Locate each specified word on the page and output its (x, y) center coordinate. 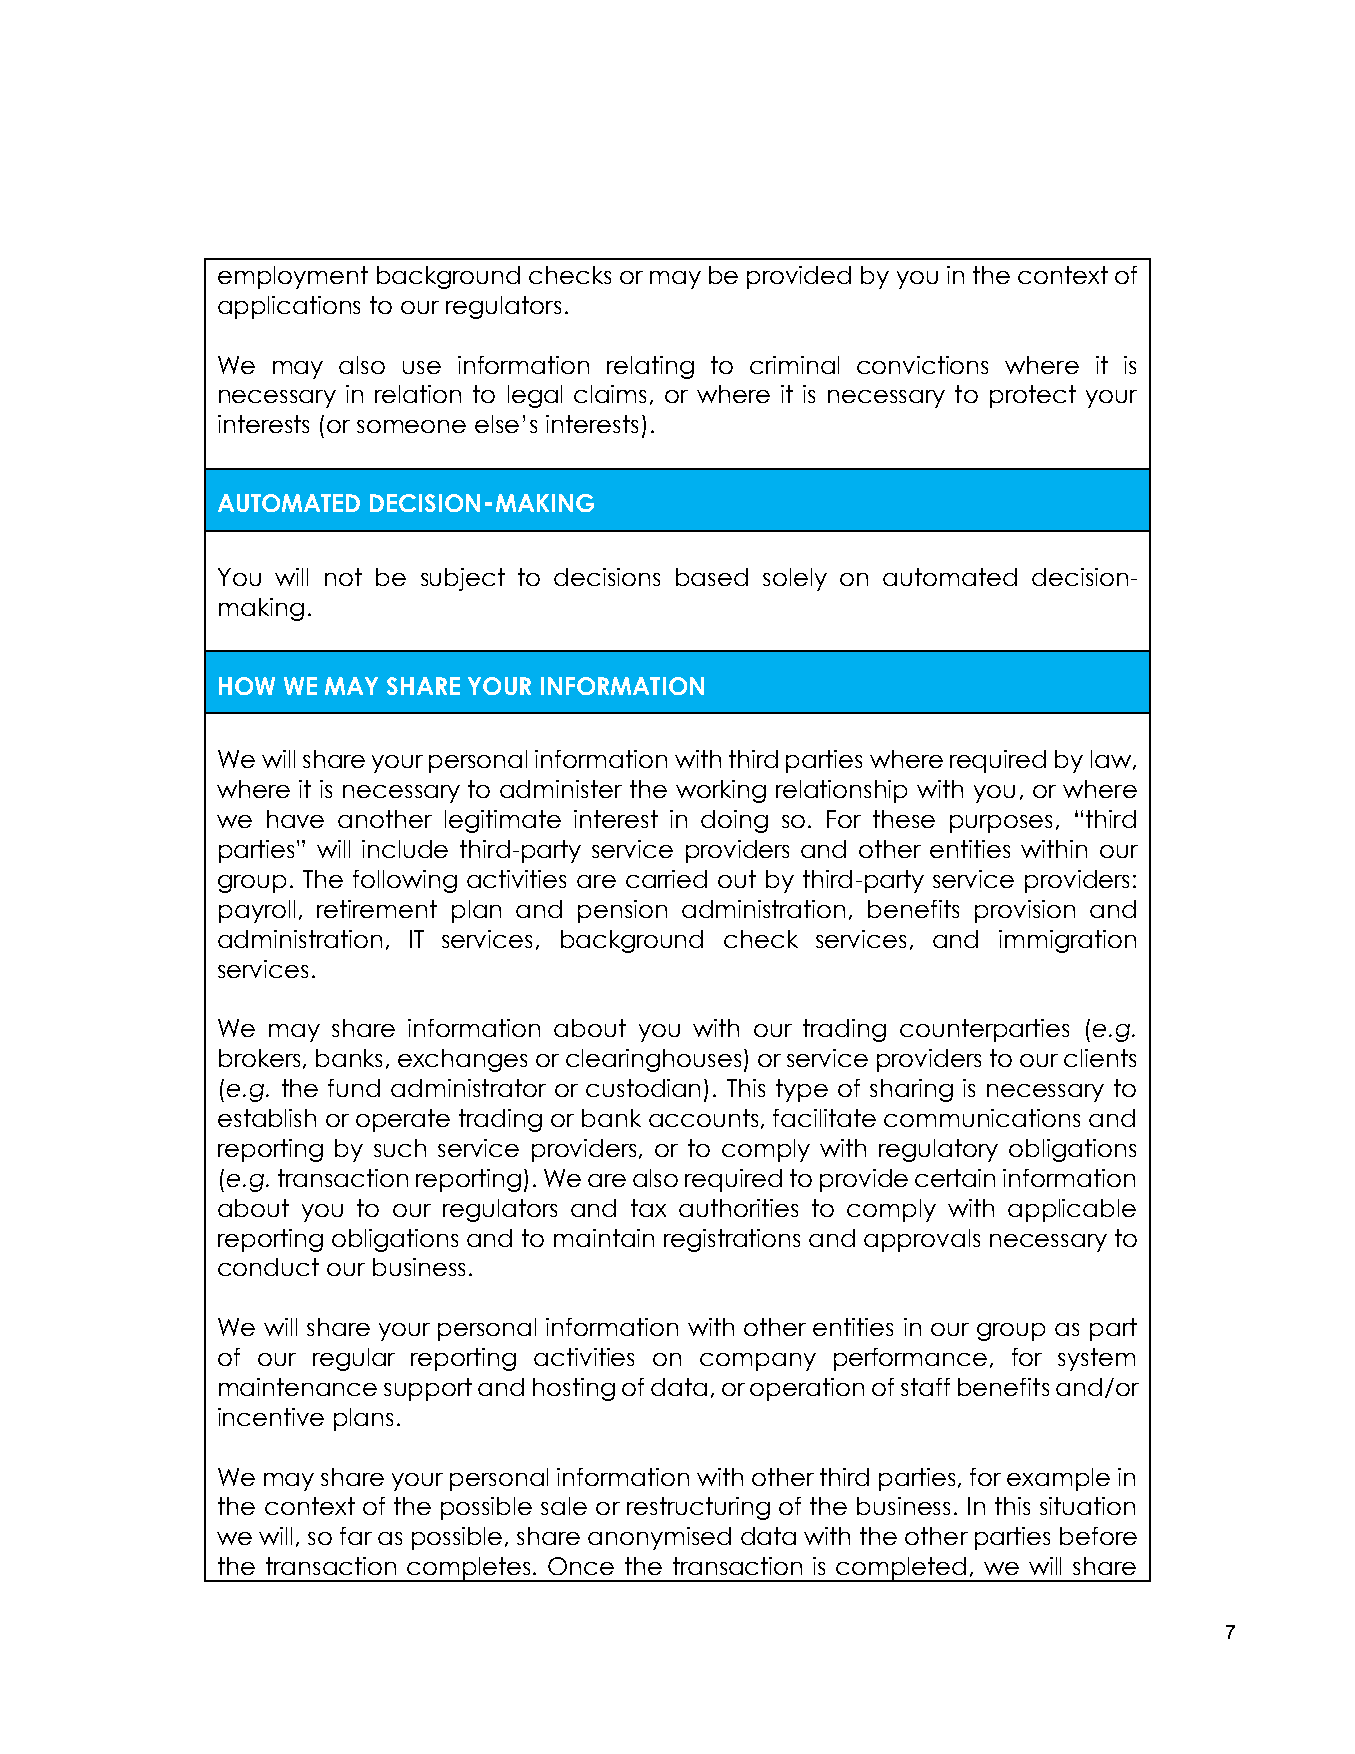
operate (403, 1120)
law (1111, 759)
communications (982, 1118)
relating (650, 367)
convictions (922, 365)
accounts (703, 1118)
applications (289, 307)
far (356, 1536)
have (295, 819)
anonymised (659, 1538)
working (721, 791)
